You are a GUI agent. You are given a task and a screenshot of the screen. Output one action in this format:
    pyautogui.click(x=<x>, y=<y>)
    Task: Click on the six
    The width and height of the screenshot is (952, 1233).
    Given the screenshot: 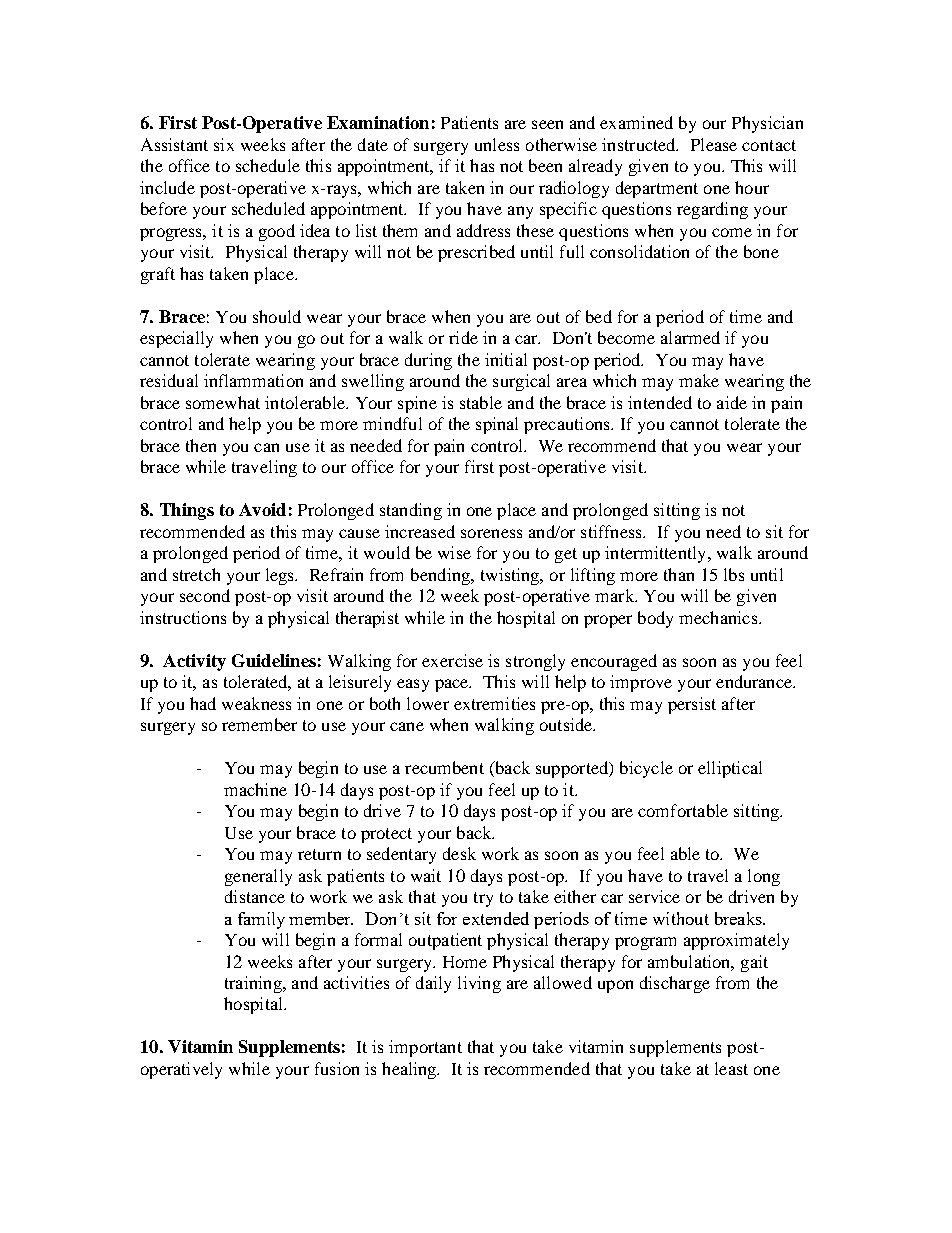 What is the action you would take?
    pyautogui.click(x=224, y=144)
